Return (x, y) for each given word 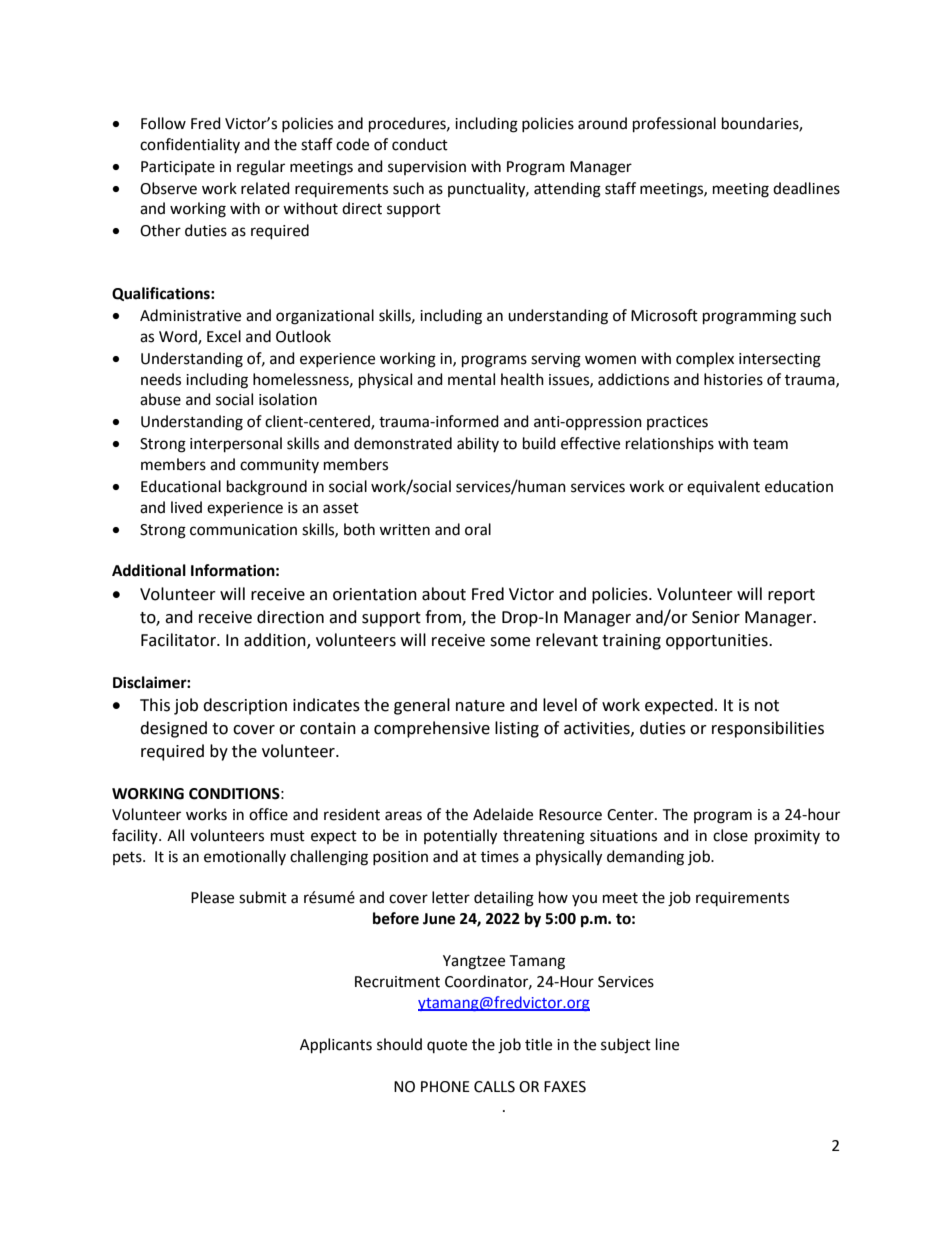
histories (733, 379)
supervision (427, 168)
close (730, 835)
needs (161, 379)
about (444, 594)
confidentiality (190, 145)
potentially (460, 837)
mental (471, 379)
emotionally (245, 857)
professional (674, 125)
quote (447, 1046)
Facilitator (179, 640)
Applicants (336, 1046)
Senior (716, 617)
